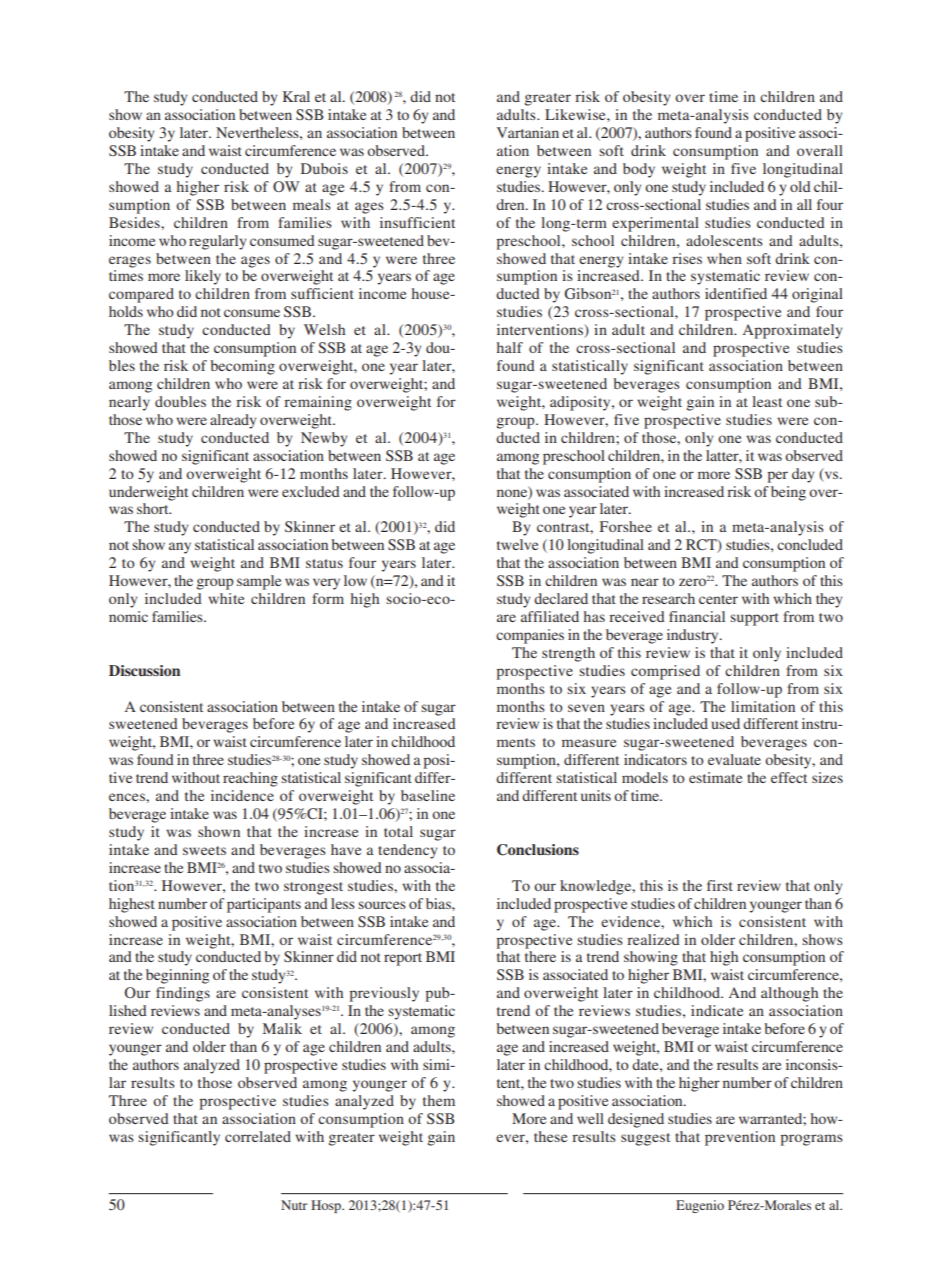  What do you see at coordinates (528, 132) in the screenshot?
I see `Vartanian` at bounding box center [528, 132].
